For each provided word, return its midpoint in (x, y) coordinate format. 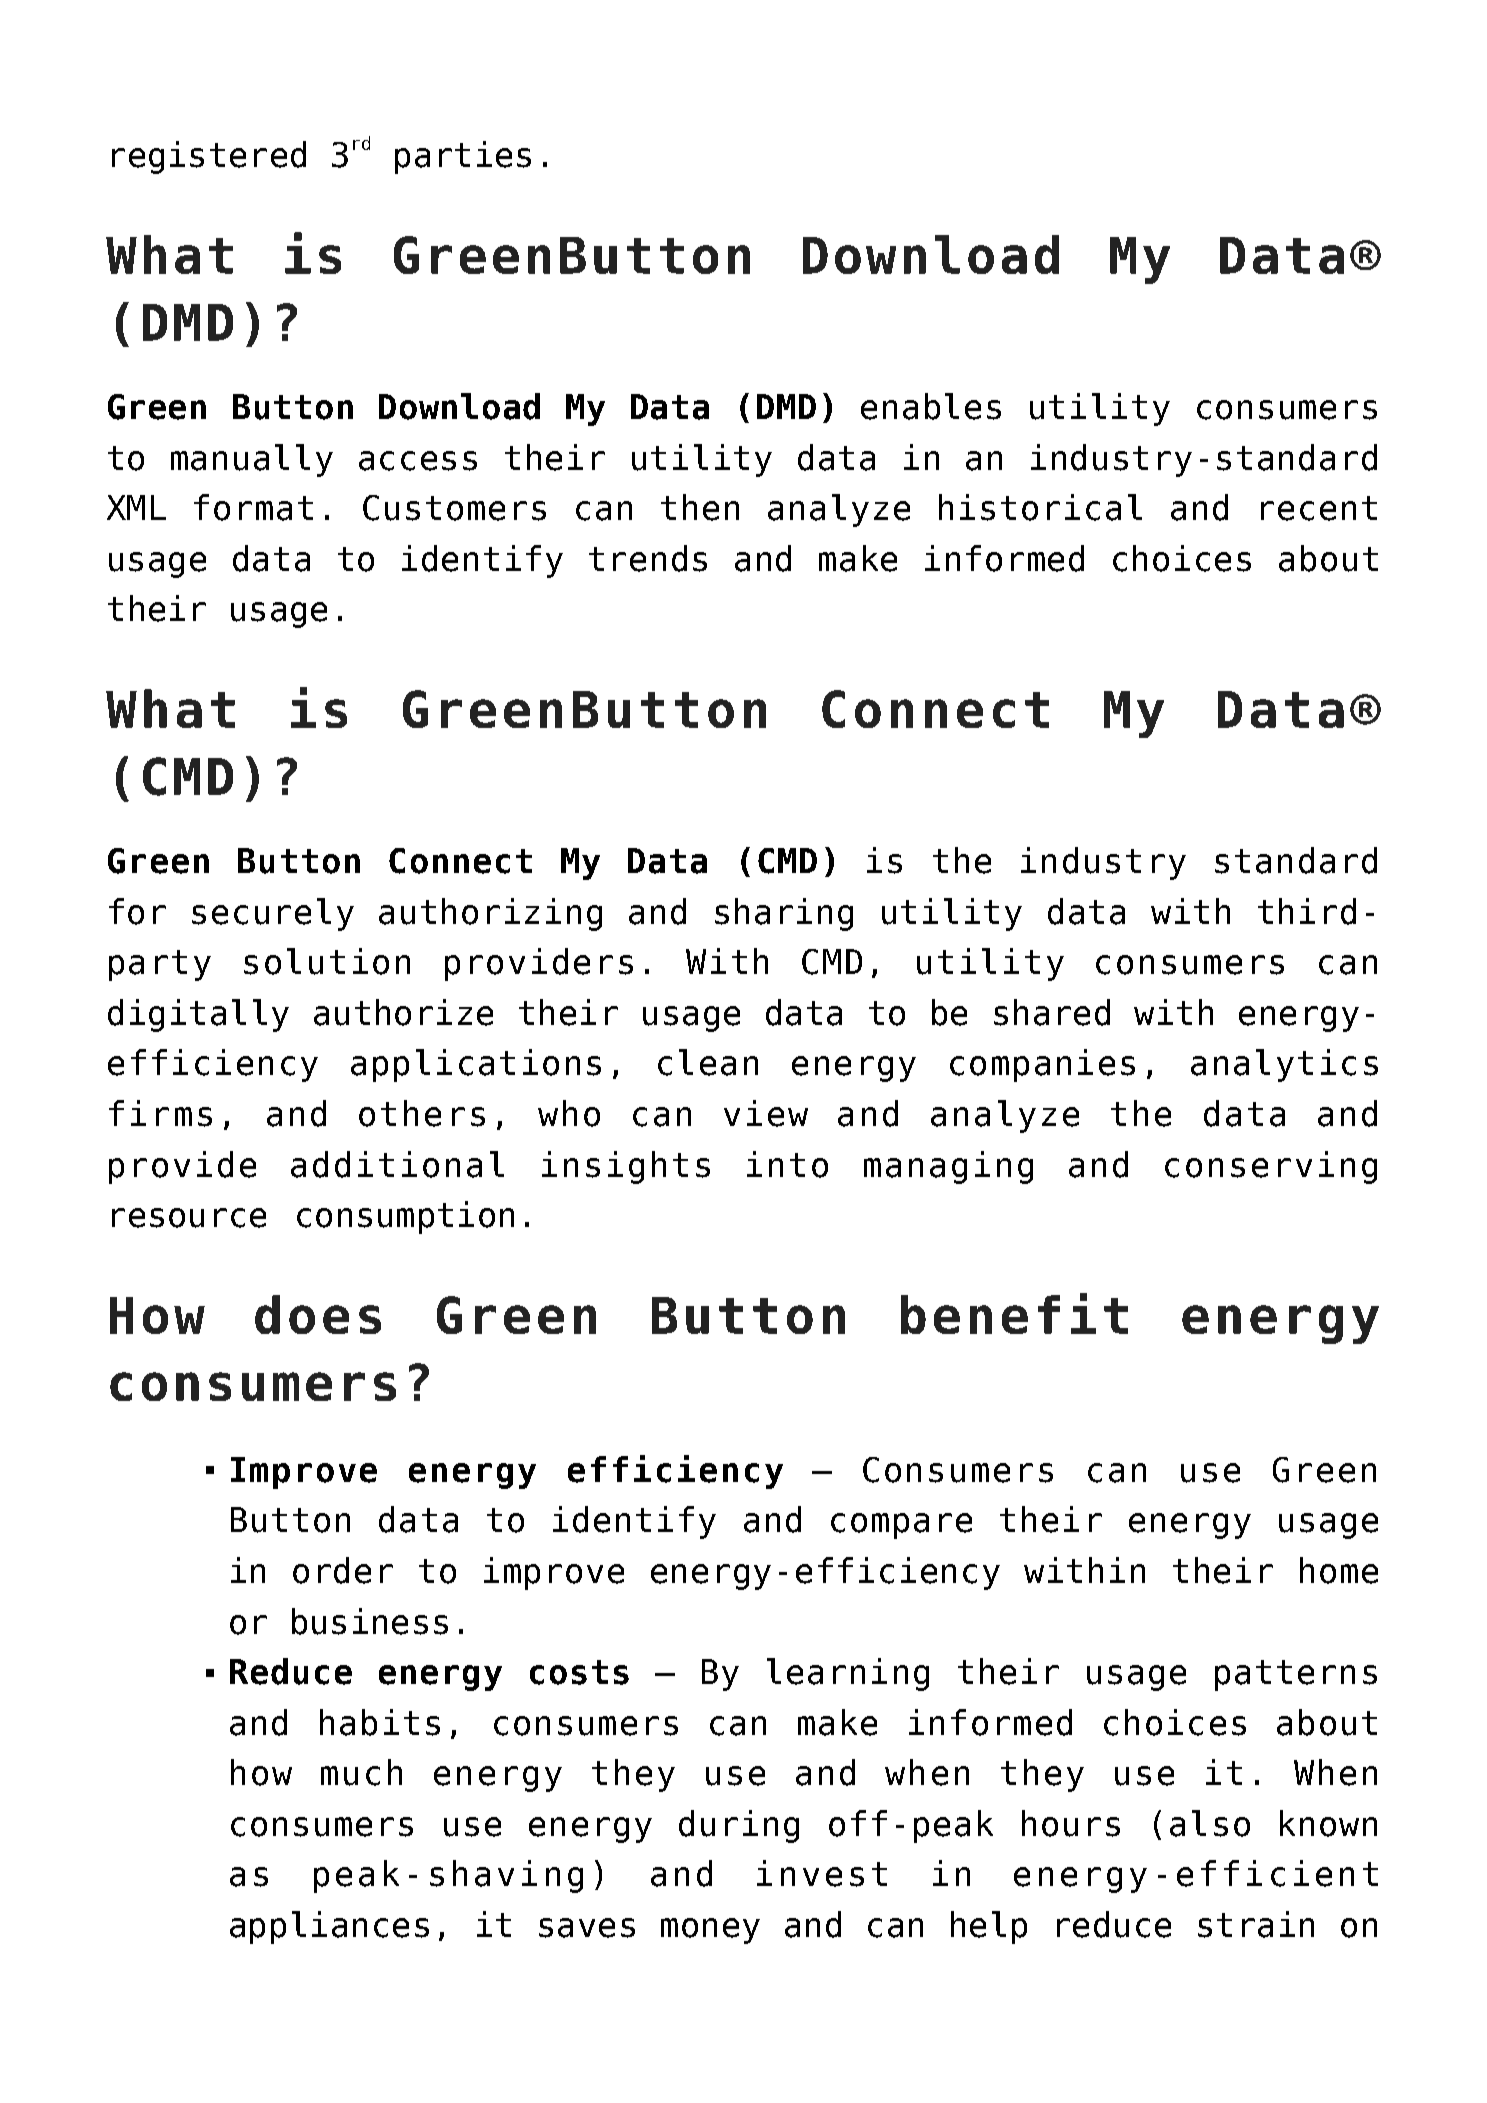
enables (931, 406)
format (253, 507)
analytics (1284, 1065)
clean (708, 1062)
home (1339, 1570)
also (1210, 1823)
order (343, 1570)
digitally (198, 1015)
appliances (329, 1927)
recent (1319, 508)
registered (209, 157)
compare (901, 1526)
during (739, 1826)
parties (463, 157)
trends (648, 558)
